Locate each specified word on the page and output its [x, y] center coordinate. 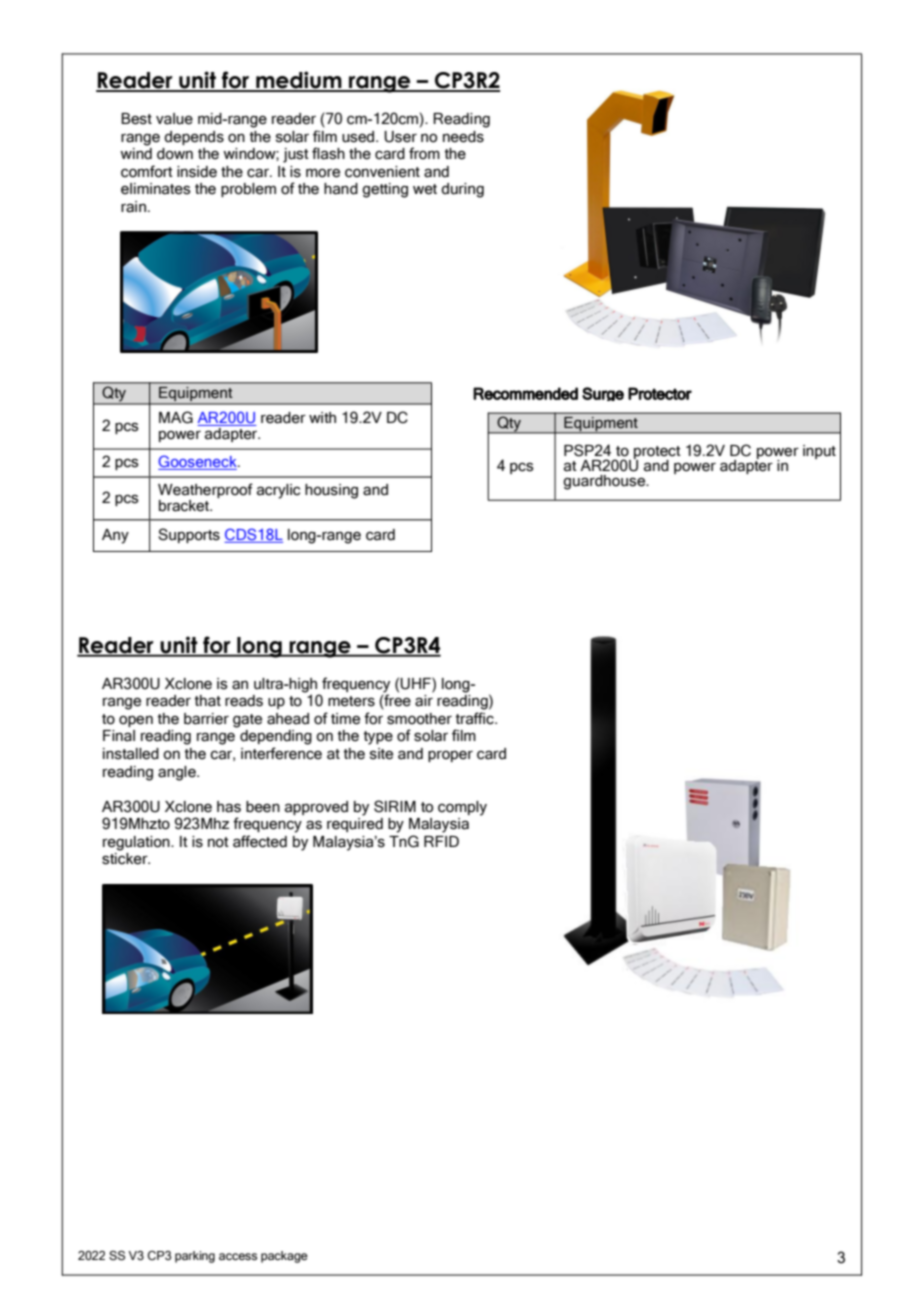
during [462, 190]
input [819, 452]
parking [195, 1257]
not [218, 842]
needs [463, 137]
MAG [176, 417]
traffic [476, 718]
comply [462, 808]
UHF [416, 683]
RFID [441, 841]
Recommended [525, 393]
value [174, 119]
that [208, 701]
